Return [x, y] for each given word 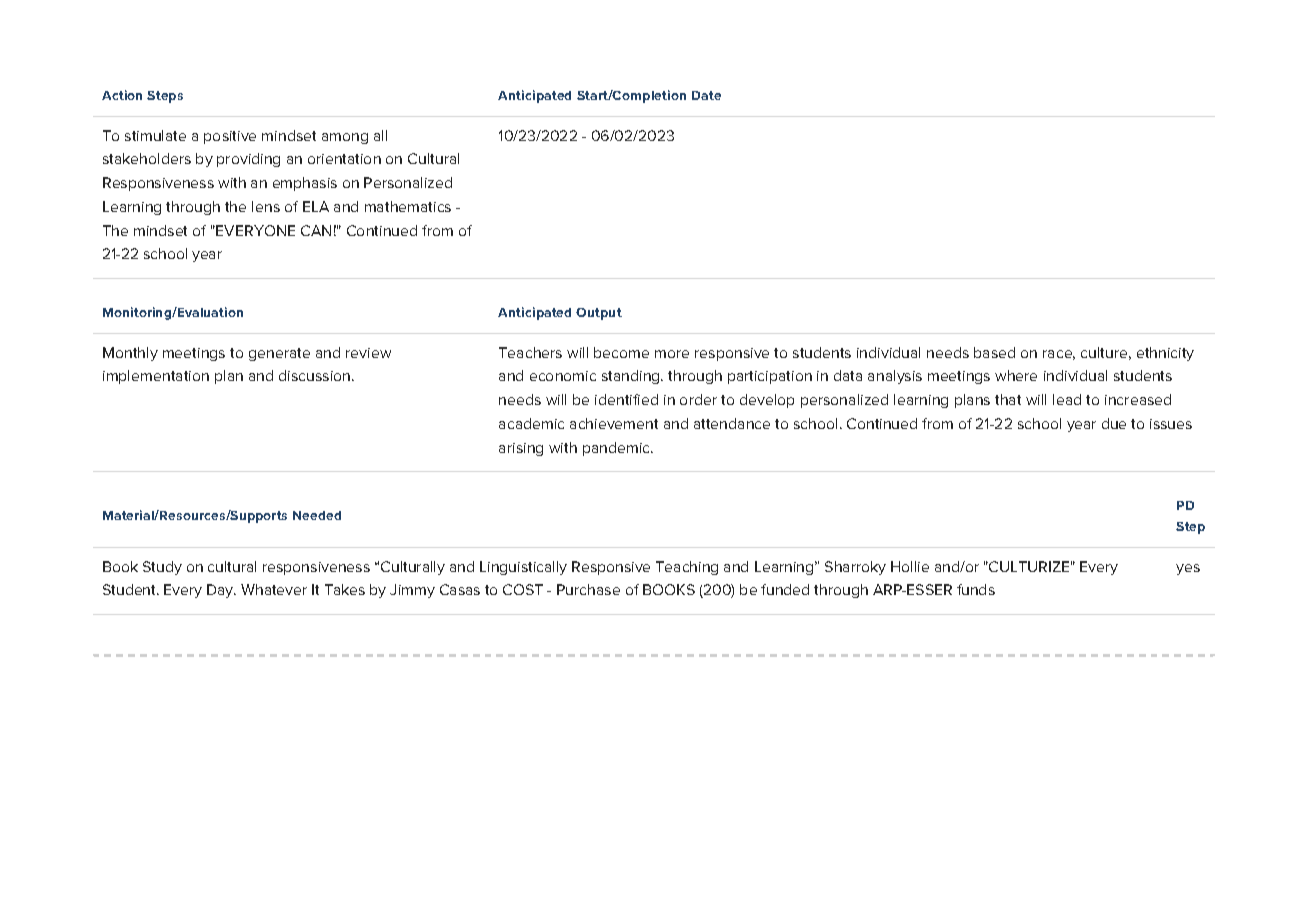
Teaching [687, 568]
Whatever [274, 589]
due [1114, 423]
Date [706, 95]
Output [599, 314]
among [345, 138]
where [1016, 375]
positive [230, 137]
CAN [316, 230]
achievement [614, 423]
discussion [316, 375]
